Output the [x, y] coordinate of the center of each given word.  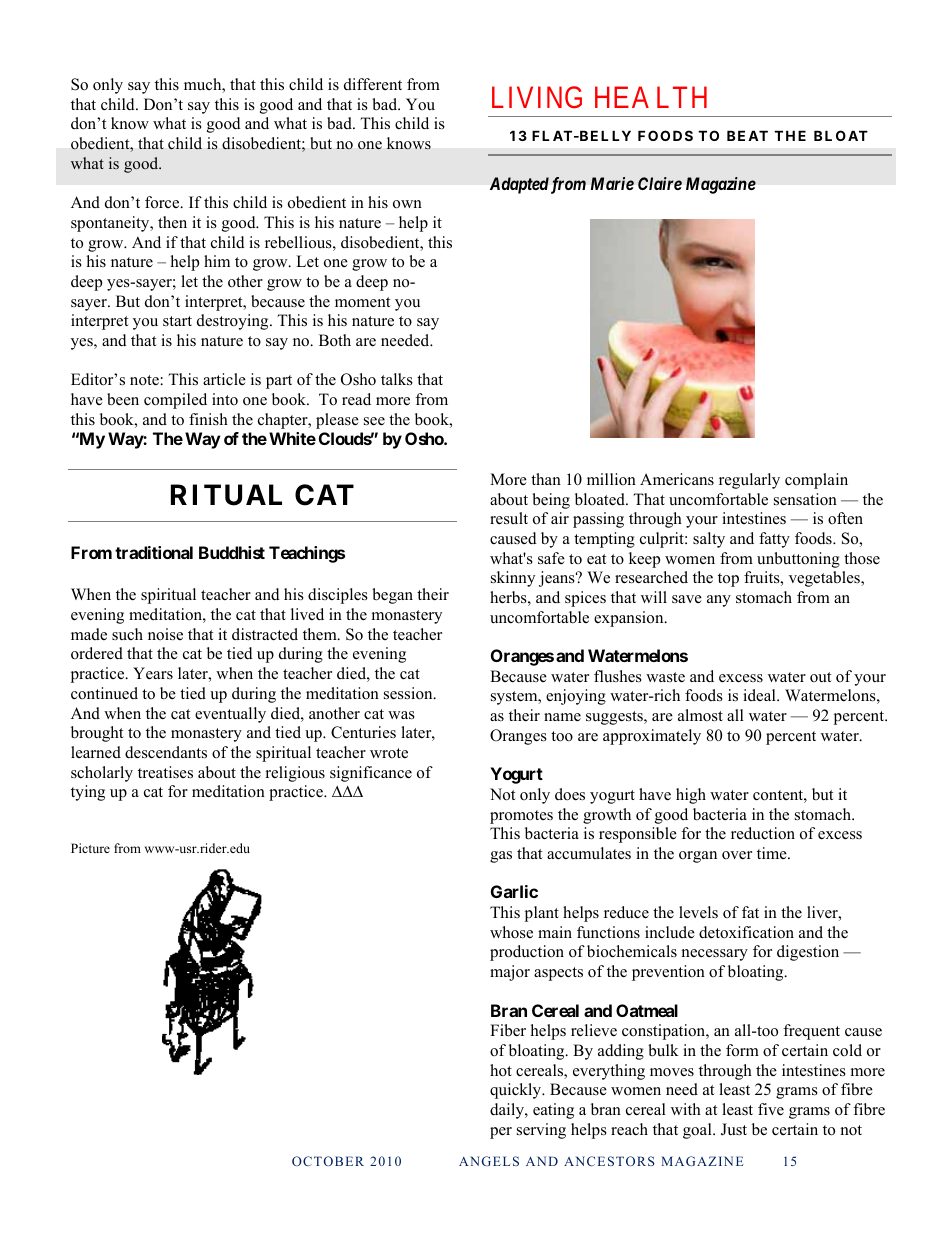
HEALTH [651, 97]
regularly [749, 481]
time [773, 853]
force [163, 202]
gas [501, 857]
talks [397, 379]
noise [165, 634]
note [145, 380]
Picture [90, 848]
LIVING [537, 97]
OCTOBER [328, 1161]
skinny [513, 579]
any [719, 601]
